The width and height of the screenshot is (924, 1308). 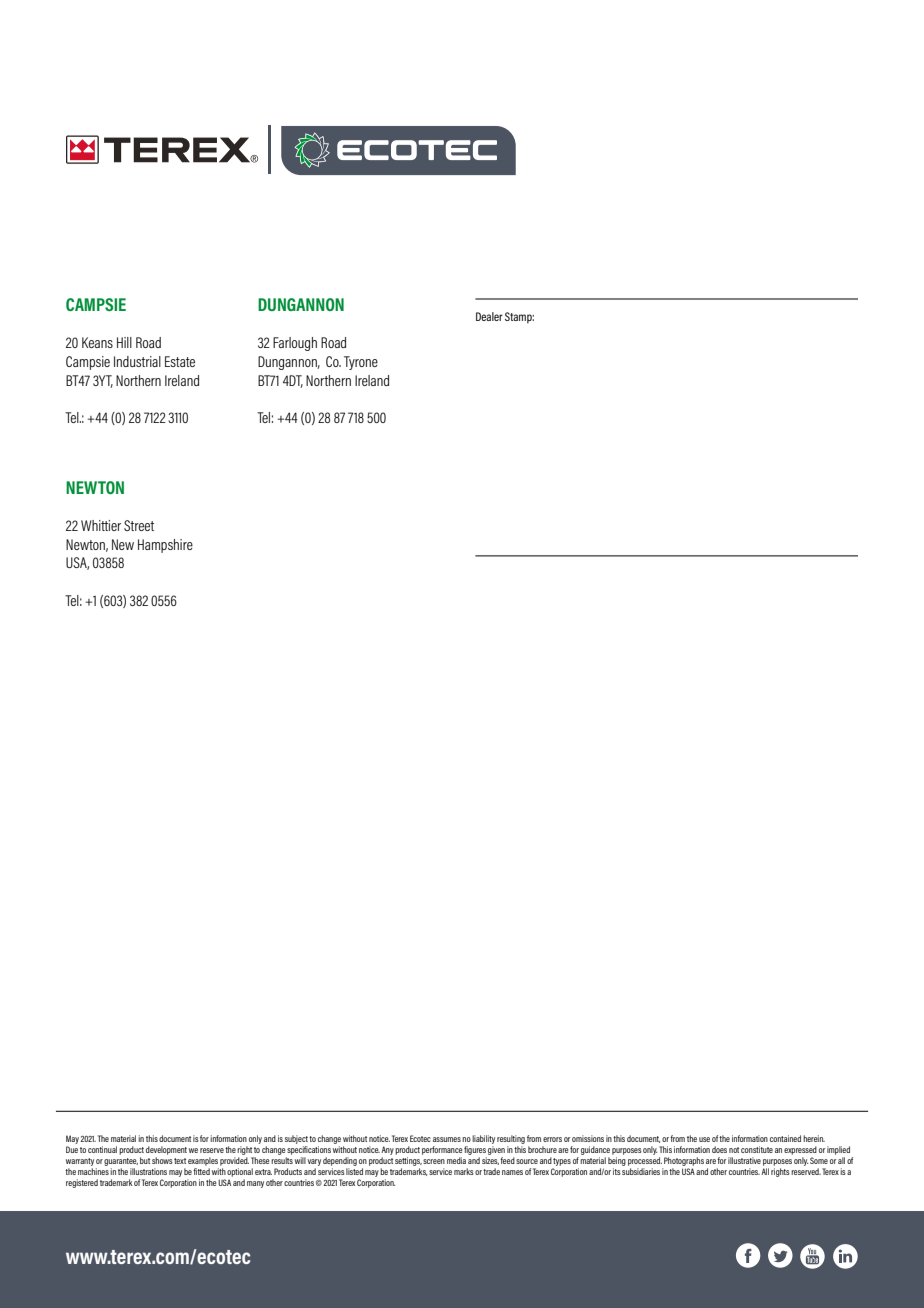 What do you see at coordinates (489, 316) in the screenshot?
I see `Dealer` at bounding box center [489, 316].
